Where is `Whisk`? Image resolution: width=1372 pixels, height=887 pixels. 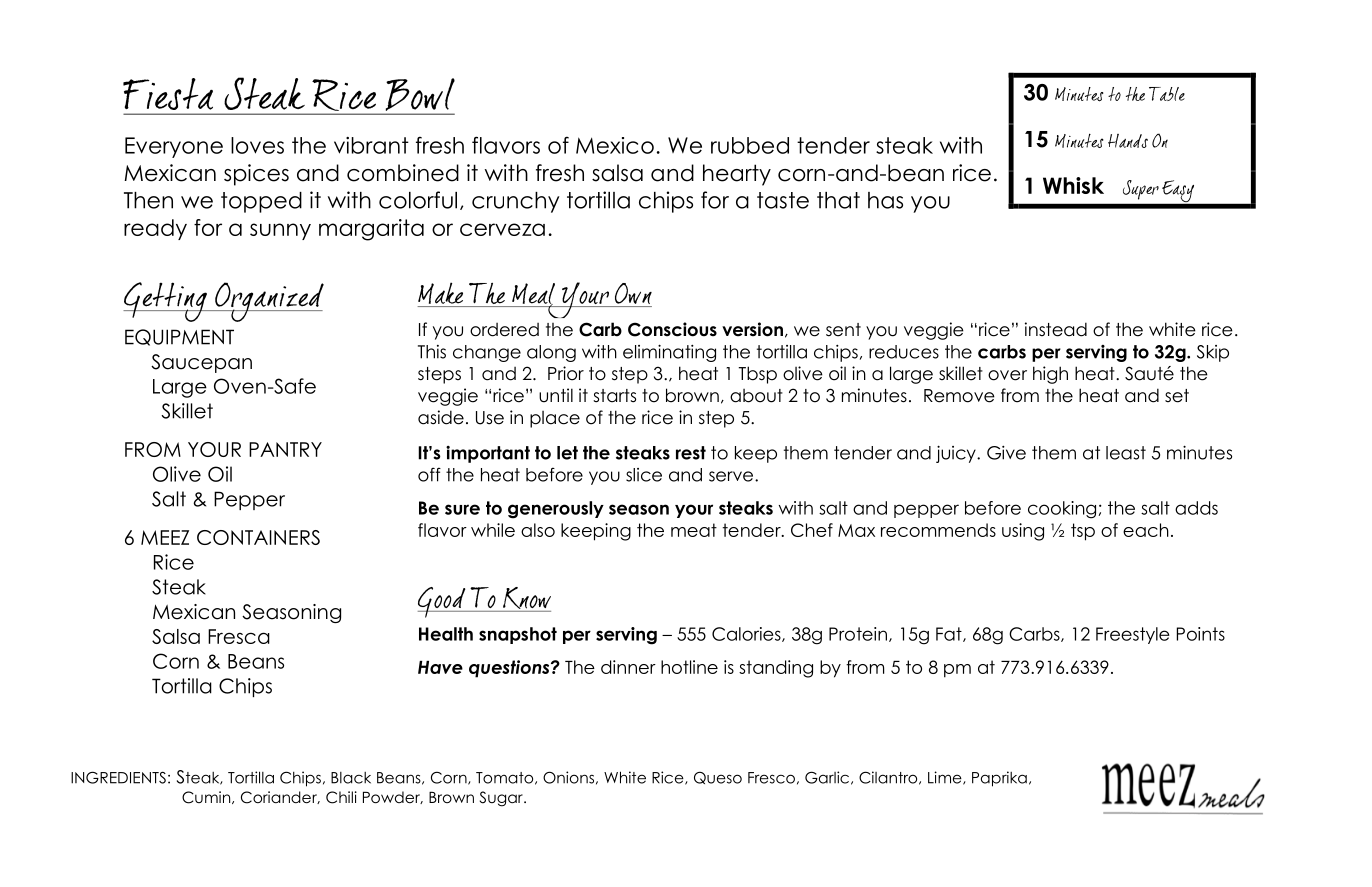
Whisk is located at coordinates (1073, 185).
